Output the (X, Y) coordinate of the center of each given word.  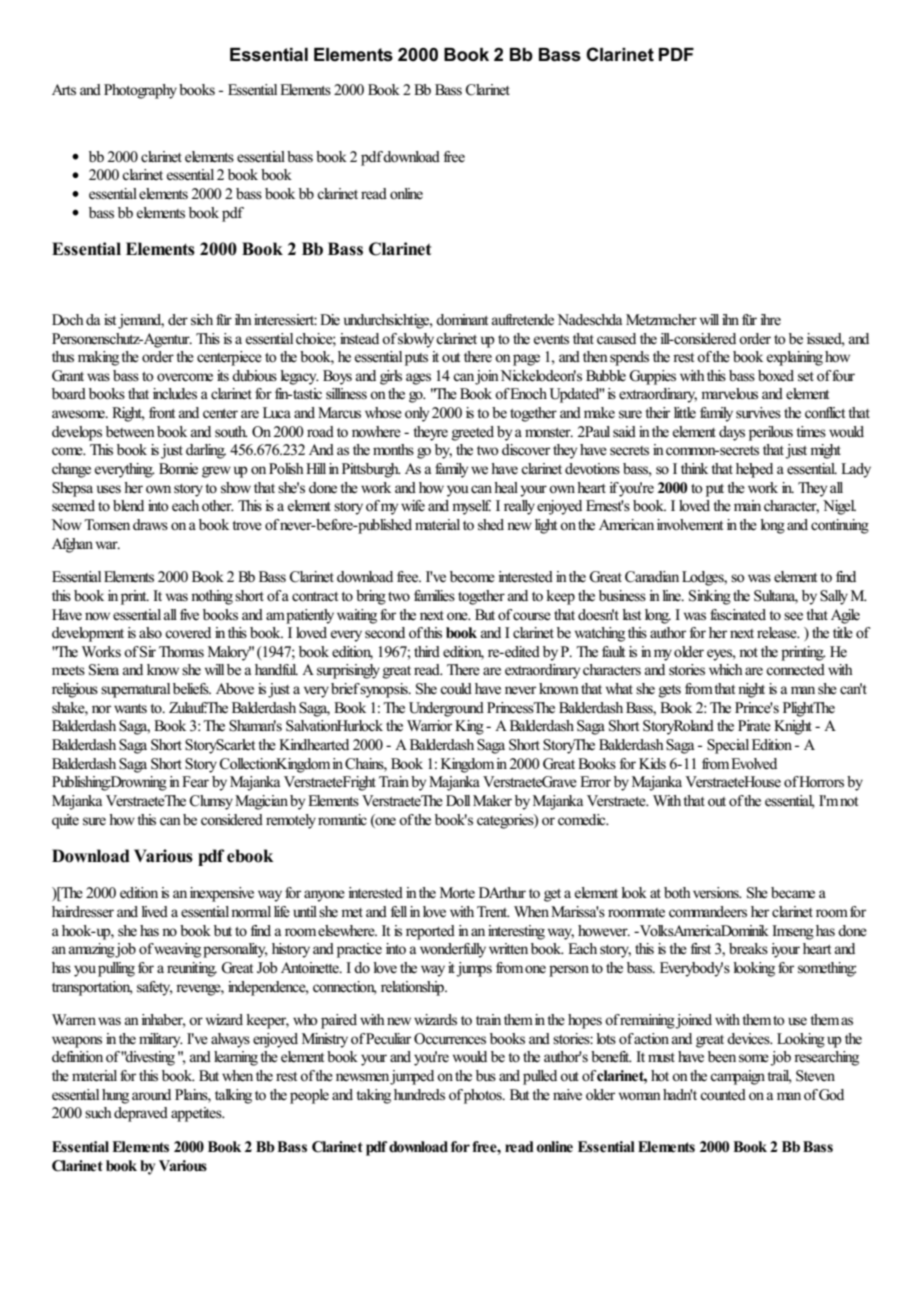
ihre (770, 320)
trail (779, 1077)
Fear (195, 781)
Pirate (754, 726)
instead (359, 338)
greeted (473, 433)
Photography (140, 91)
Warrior (429, 725)
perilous (771, 433)
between (130, 432)
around (151, 1094)
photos (484, 1096)
